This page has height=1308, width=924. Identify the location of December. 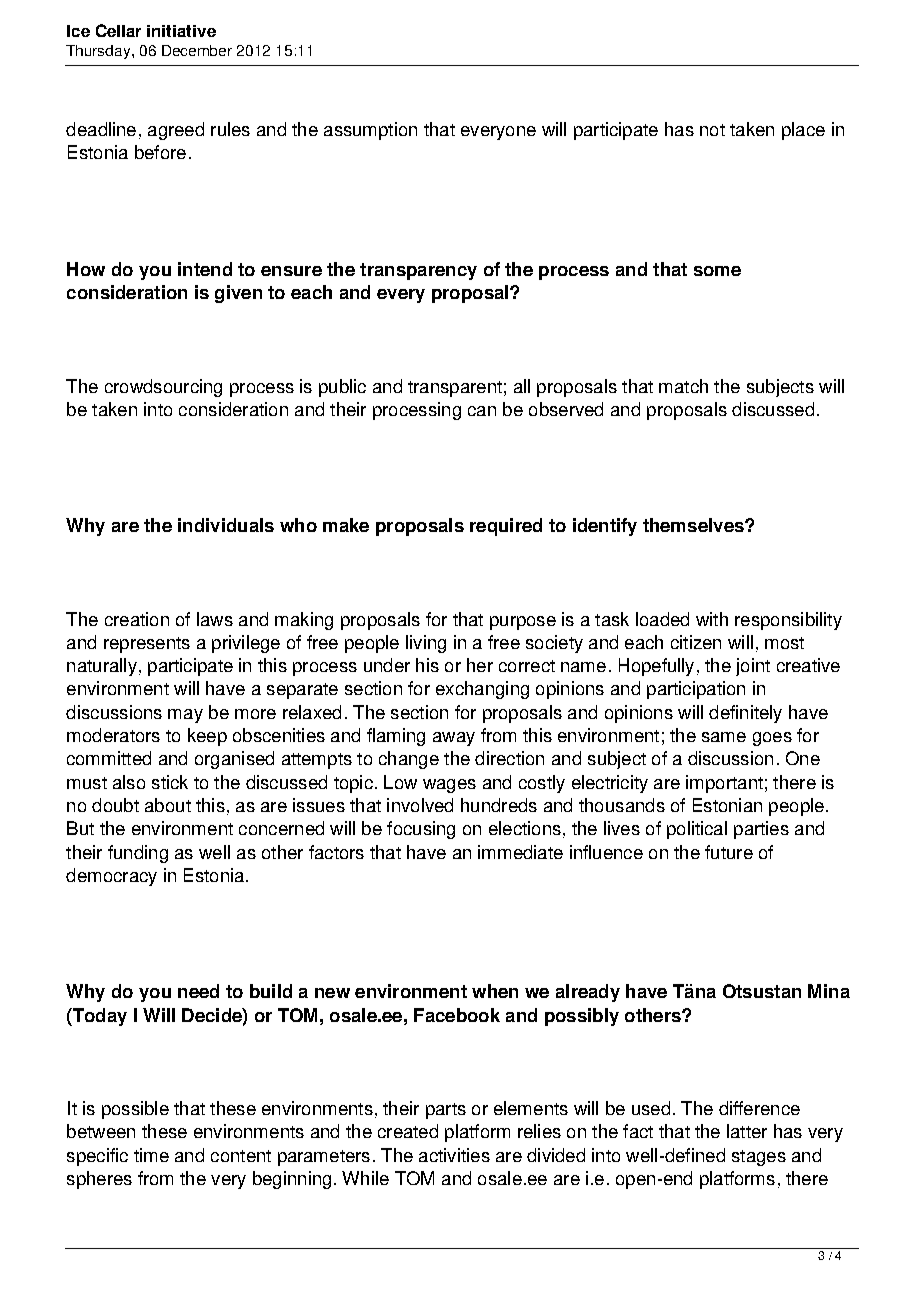
(197, 50).
